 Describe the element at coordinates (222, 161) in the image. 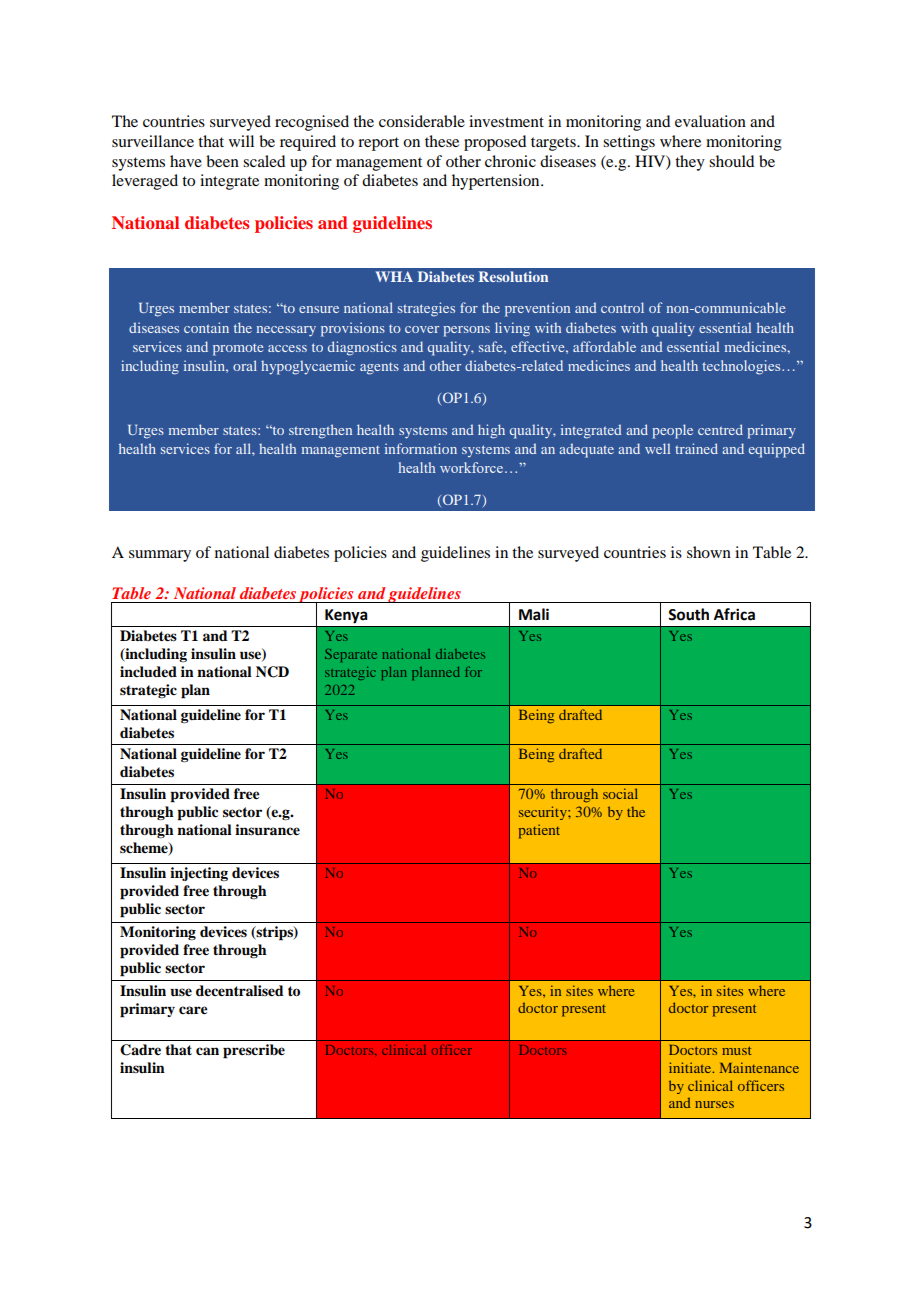

I see `been` at that location.
